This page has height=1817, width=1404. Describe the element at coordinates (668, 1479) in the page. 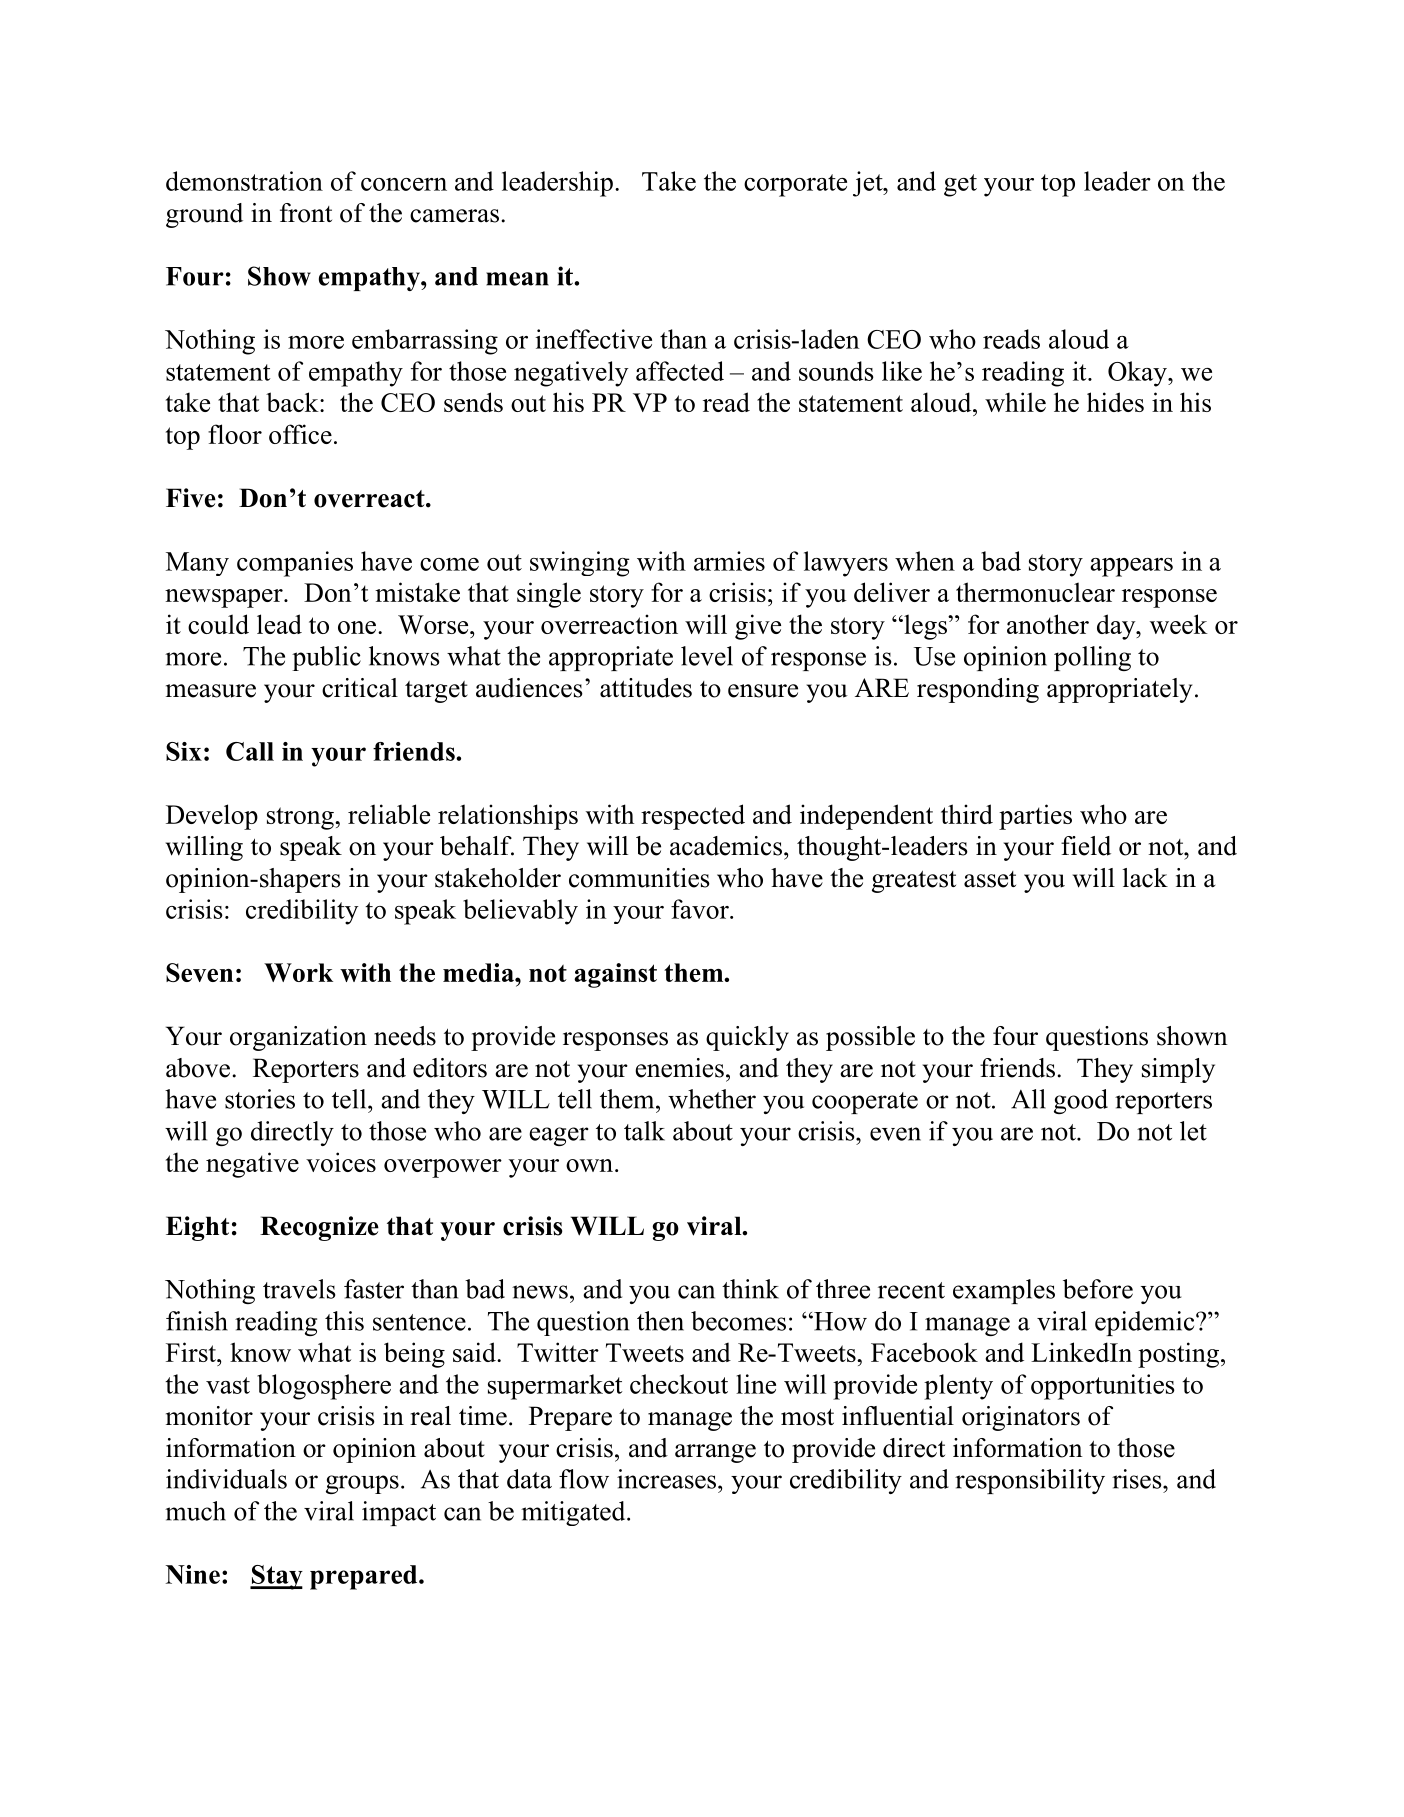

I see `increases` at that location.
